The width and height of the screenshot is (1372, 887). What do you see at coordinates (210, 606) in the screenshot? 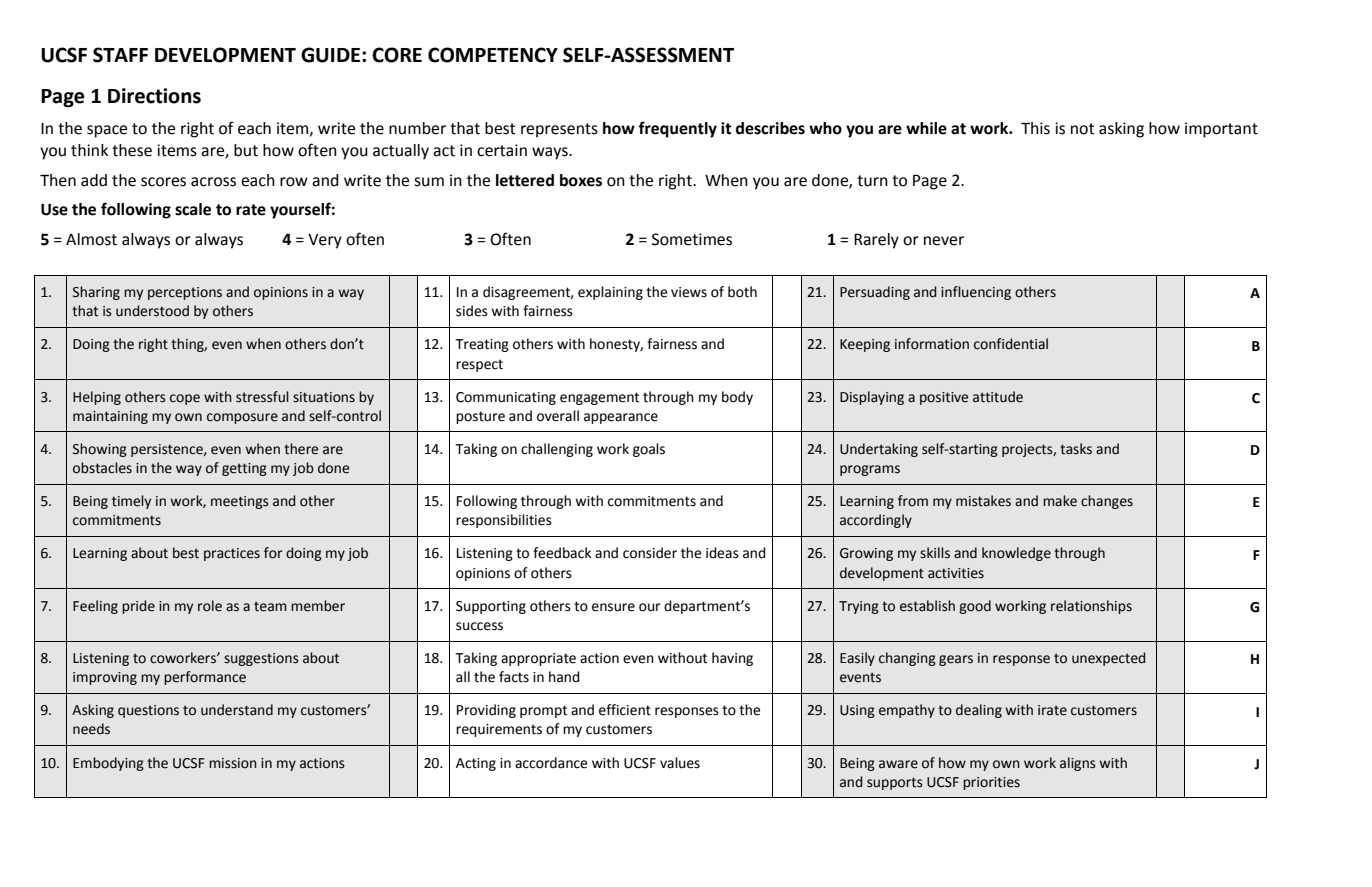
I see `role` at bounding box center [210, 606].
